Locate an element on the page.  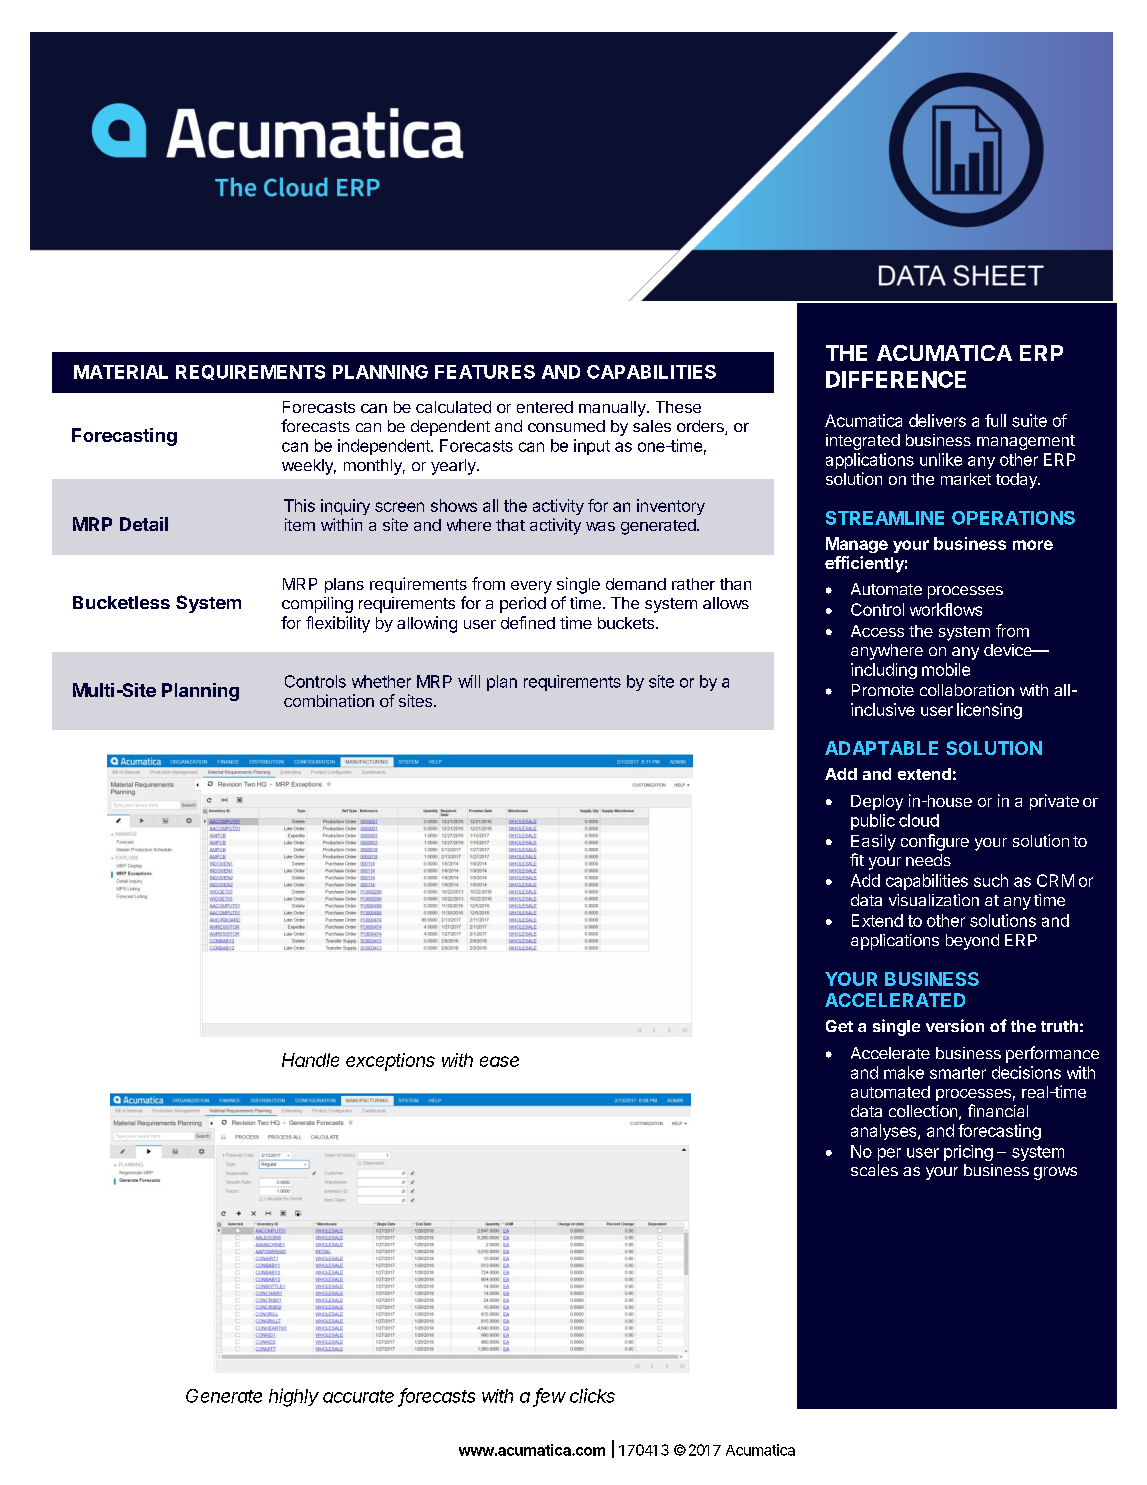
highly is located at coordinates (294, 1397).
